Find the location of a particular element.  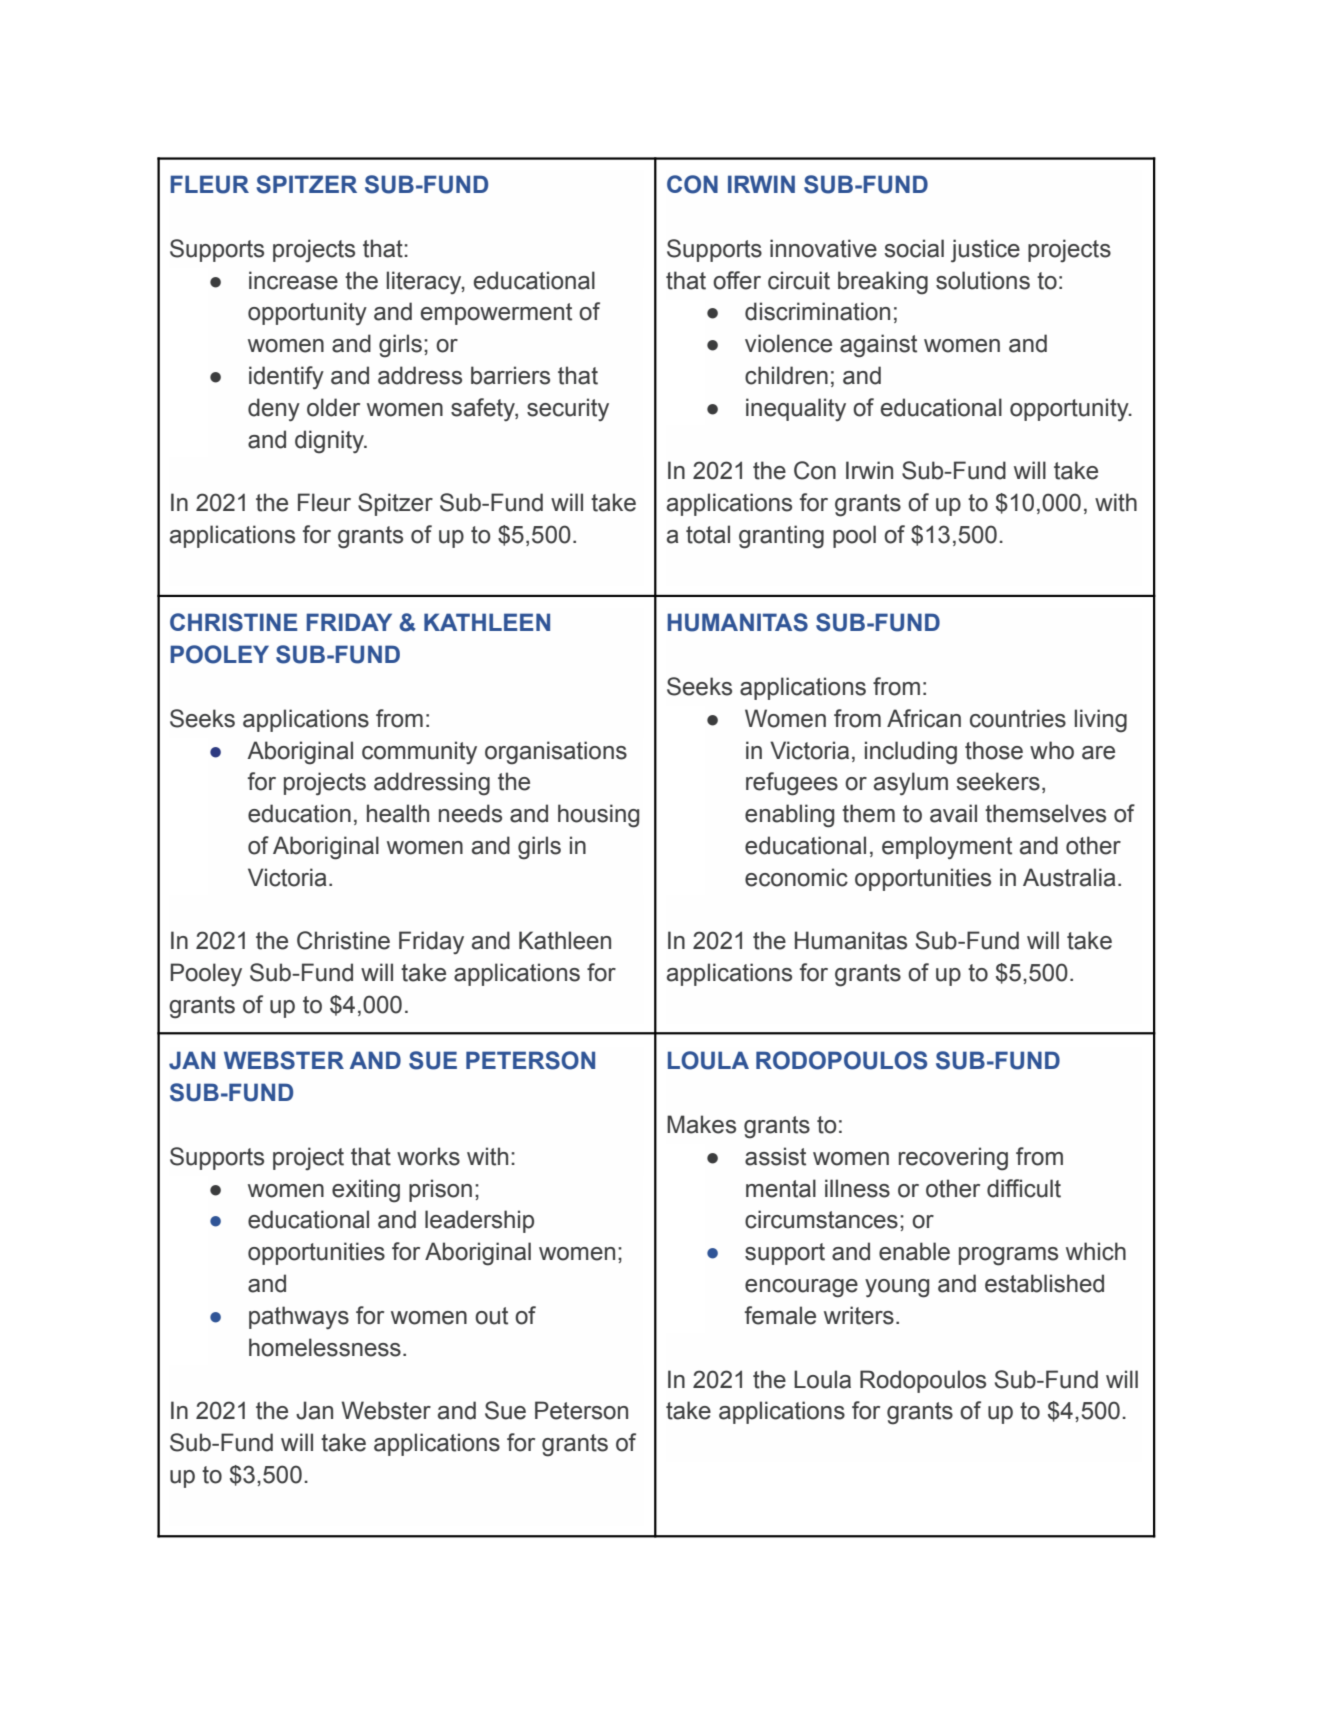

homelessness is located at coordinates (325, 1347).
